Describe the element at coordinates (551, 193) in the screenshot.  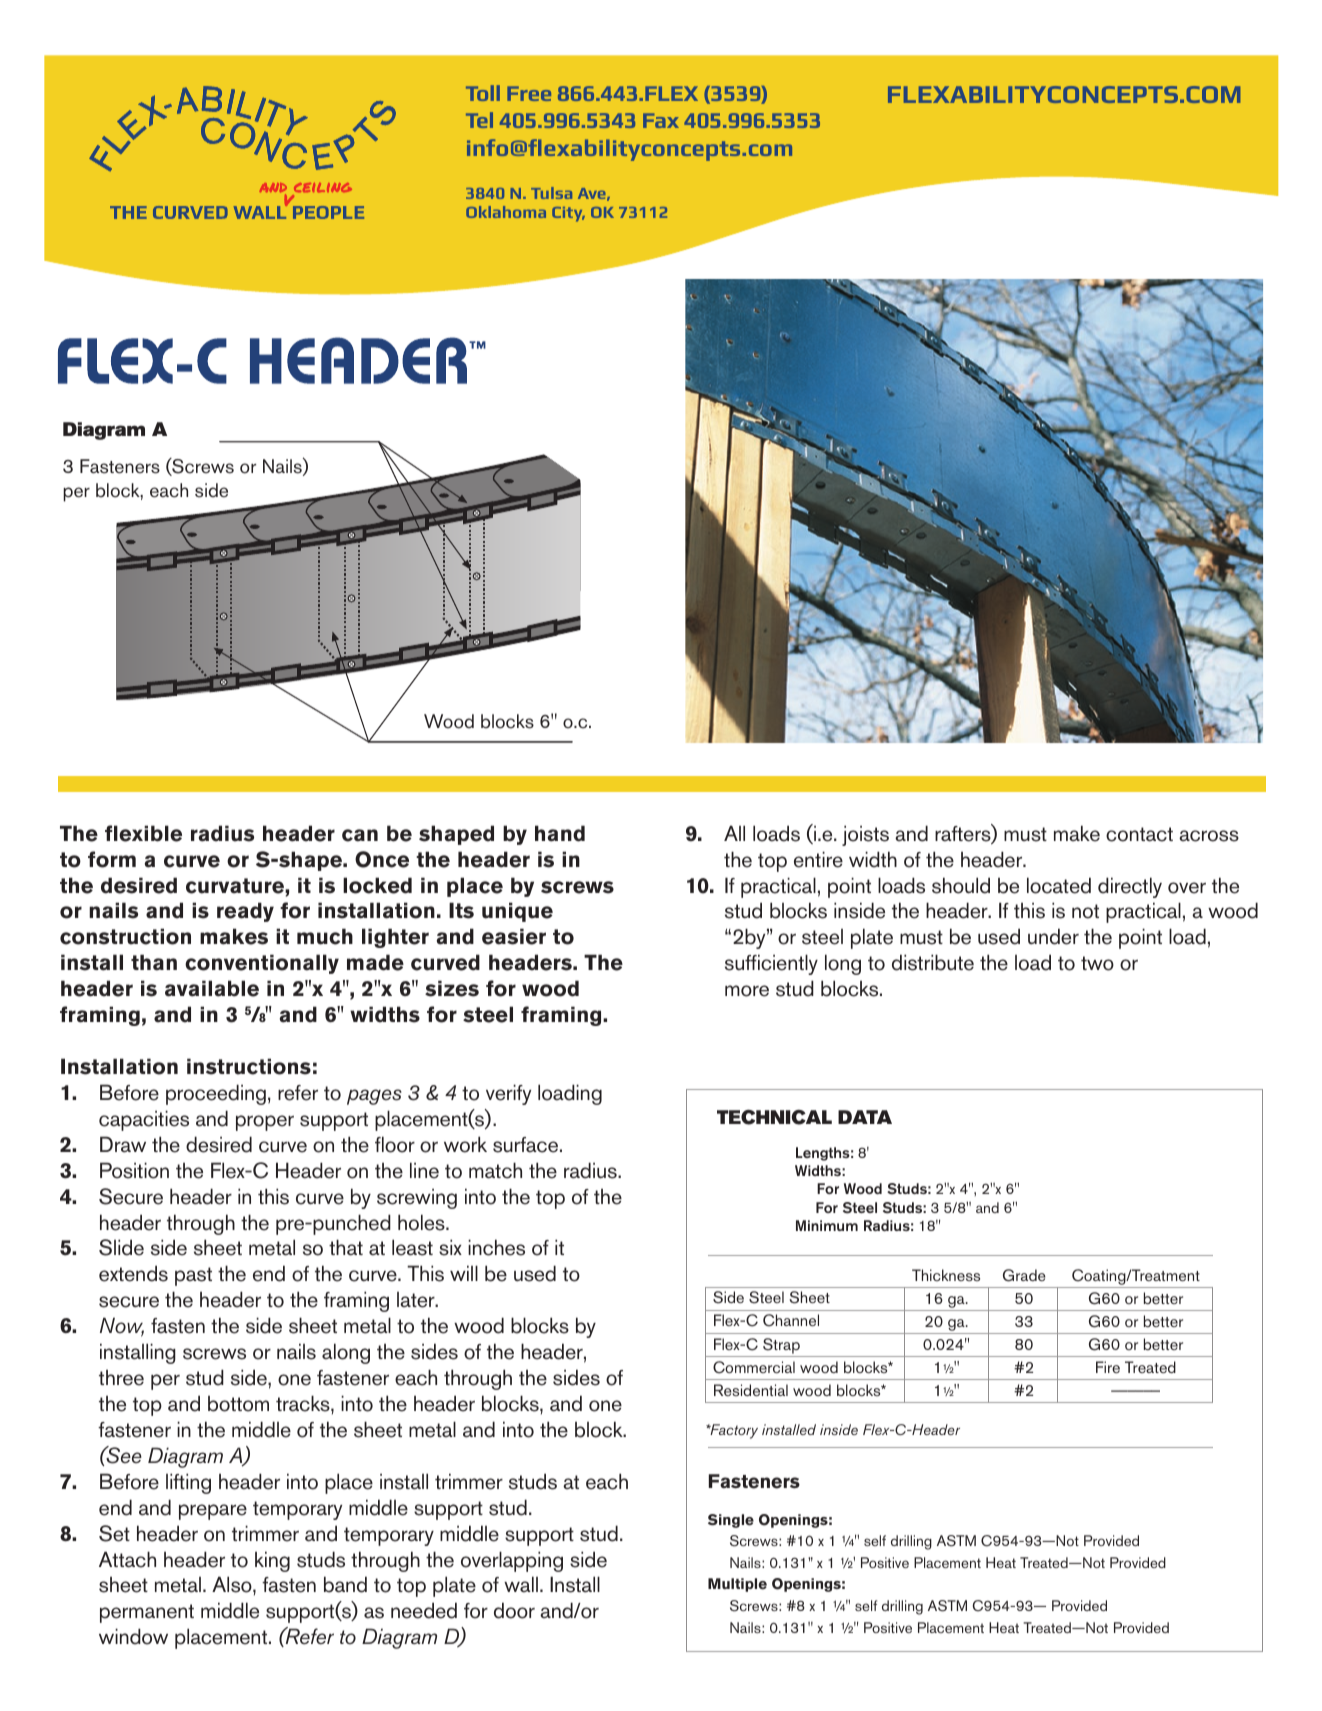
I see `Tulsa` at that location.
